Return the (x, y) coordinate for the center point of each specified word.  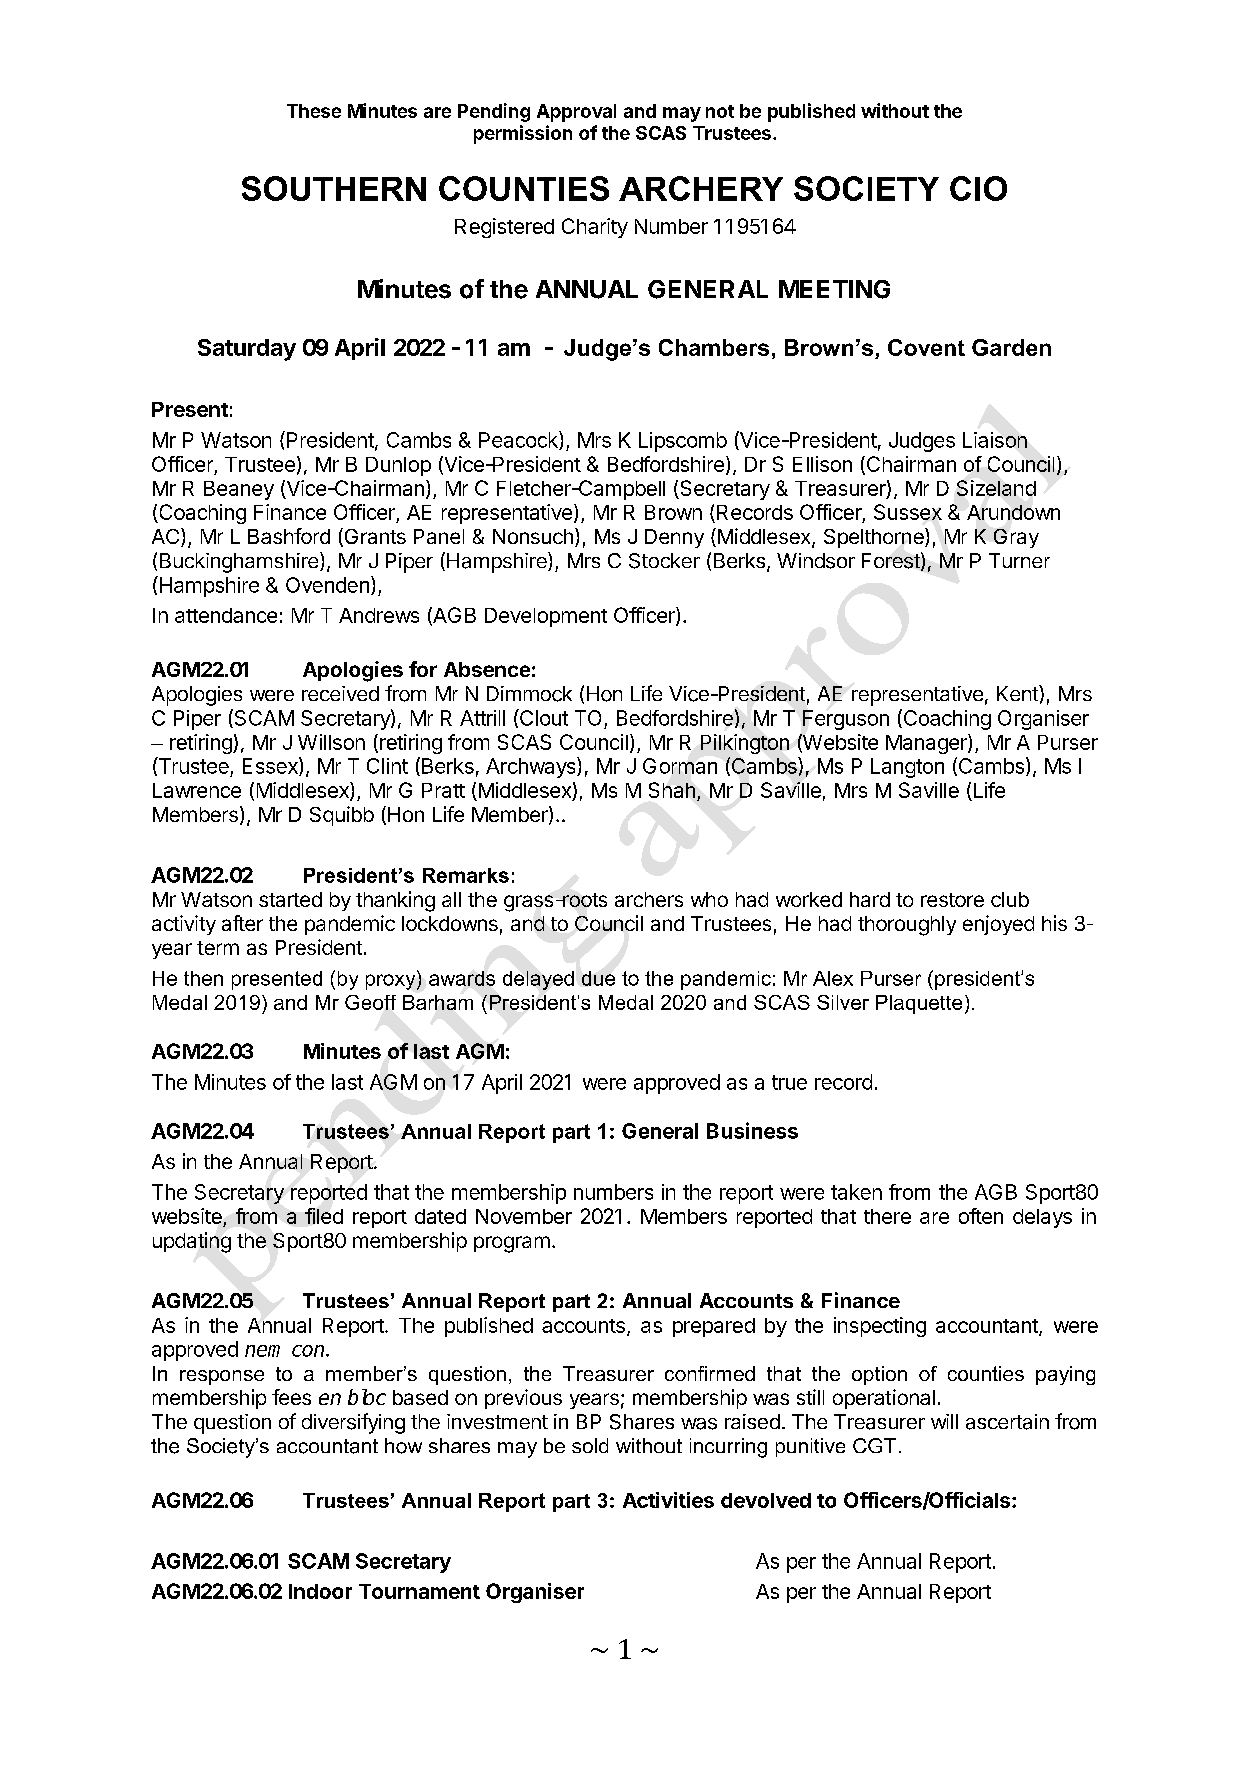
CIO (978, 188)
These (314, 111)
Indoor (320, 1591)
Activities (668, 1500)
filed (324, 1216)
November (524, 1216)
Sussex (908, 512)
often (981, 1216)
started (290, 899)
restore (952, 900)
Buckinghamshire (240, 562)
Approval (576, 113)
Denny (674, 538)
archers (649, 899)
